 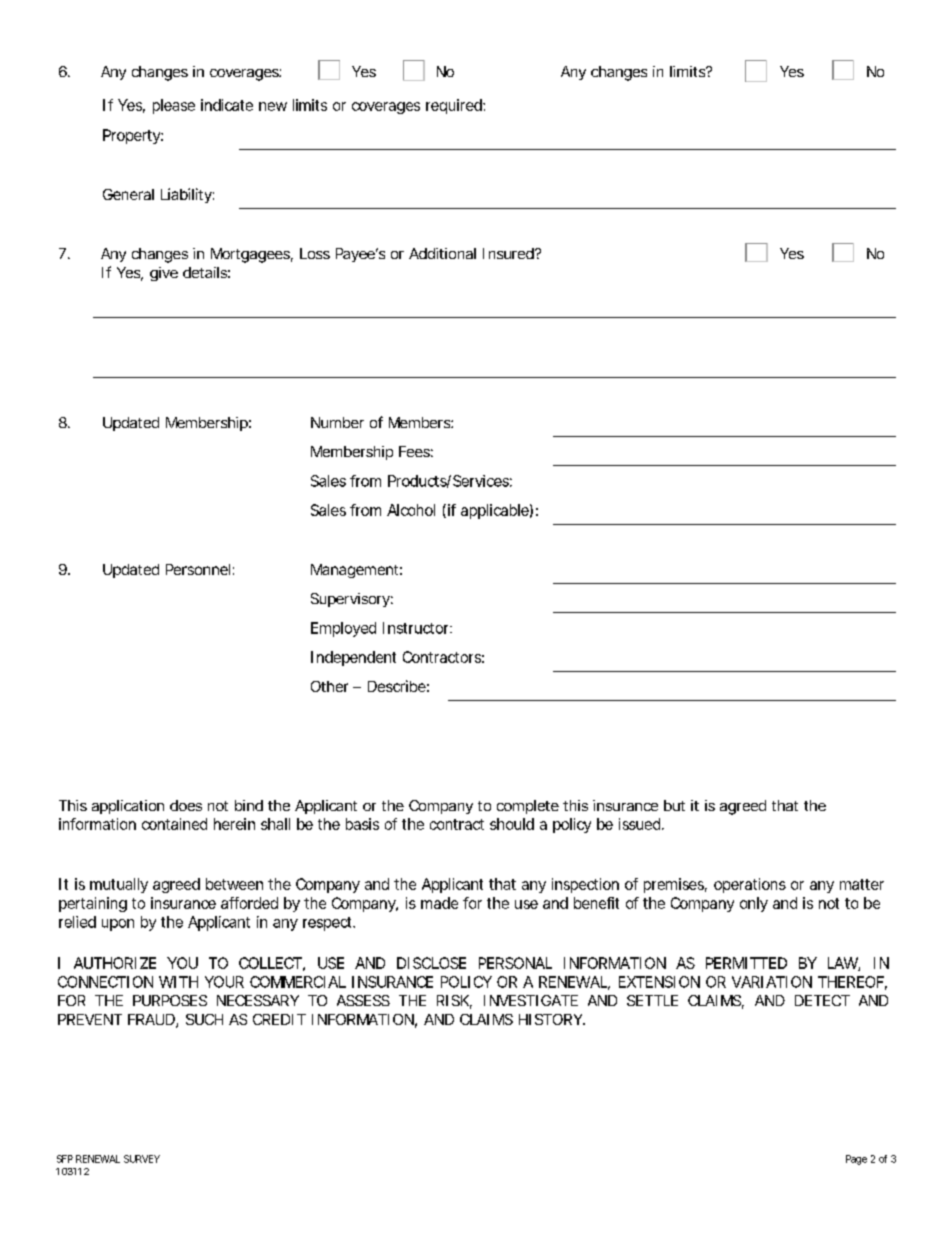 I want to click on Insured, so click(x=510, y=253).
